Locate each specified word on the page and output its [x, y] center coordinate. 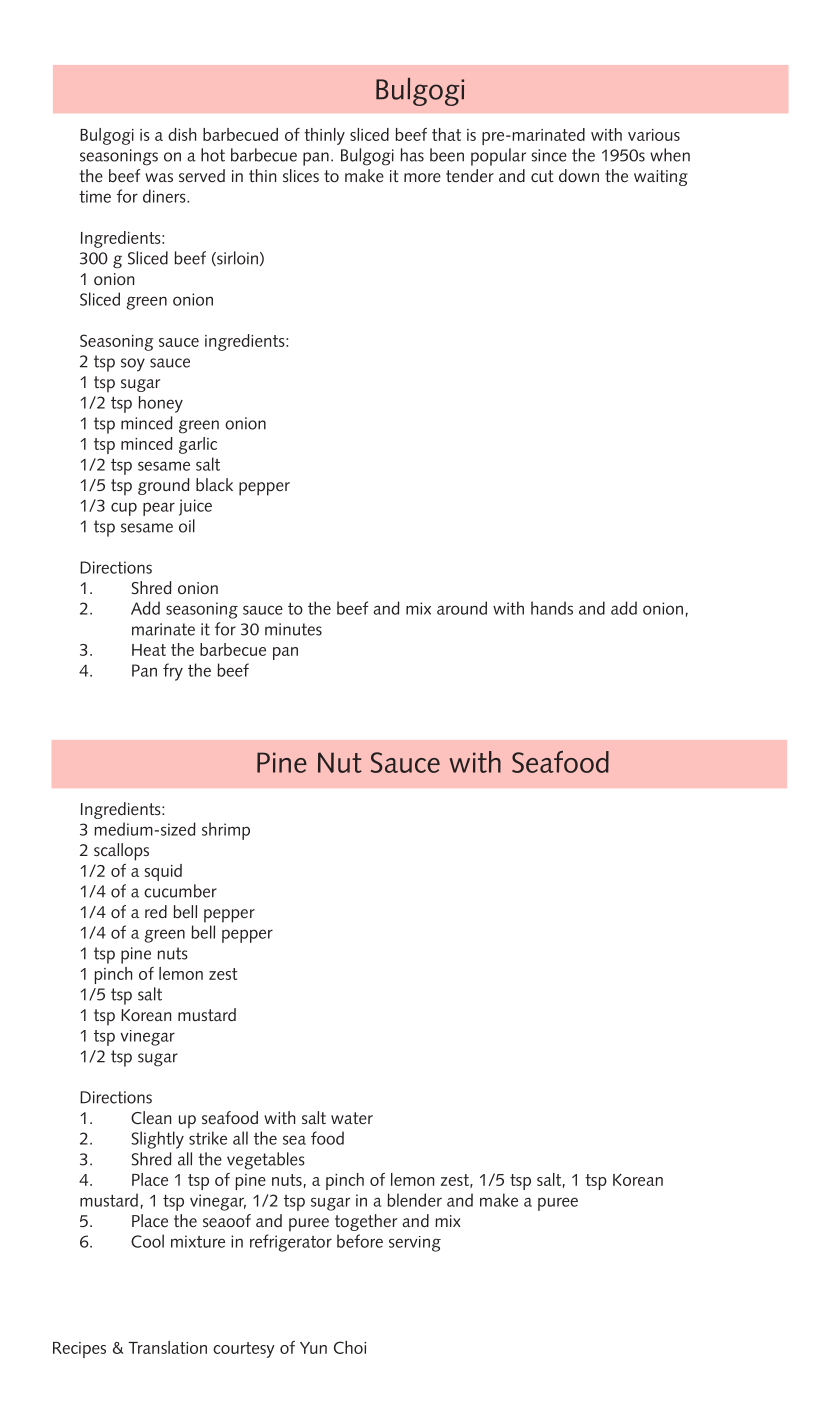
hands [552, 608]
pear [159, 509]
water [352, 1118]
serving [415, 1244]
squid [163, 872]
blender [415, 1200]
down [579, 175]
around [462, 608]
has [412, 155]
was [159, 177]
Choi [350, 1347]
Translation [168, 1347]
